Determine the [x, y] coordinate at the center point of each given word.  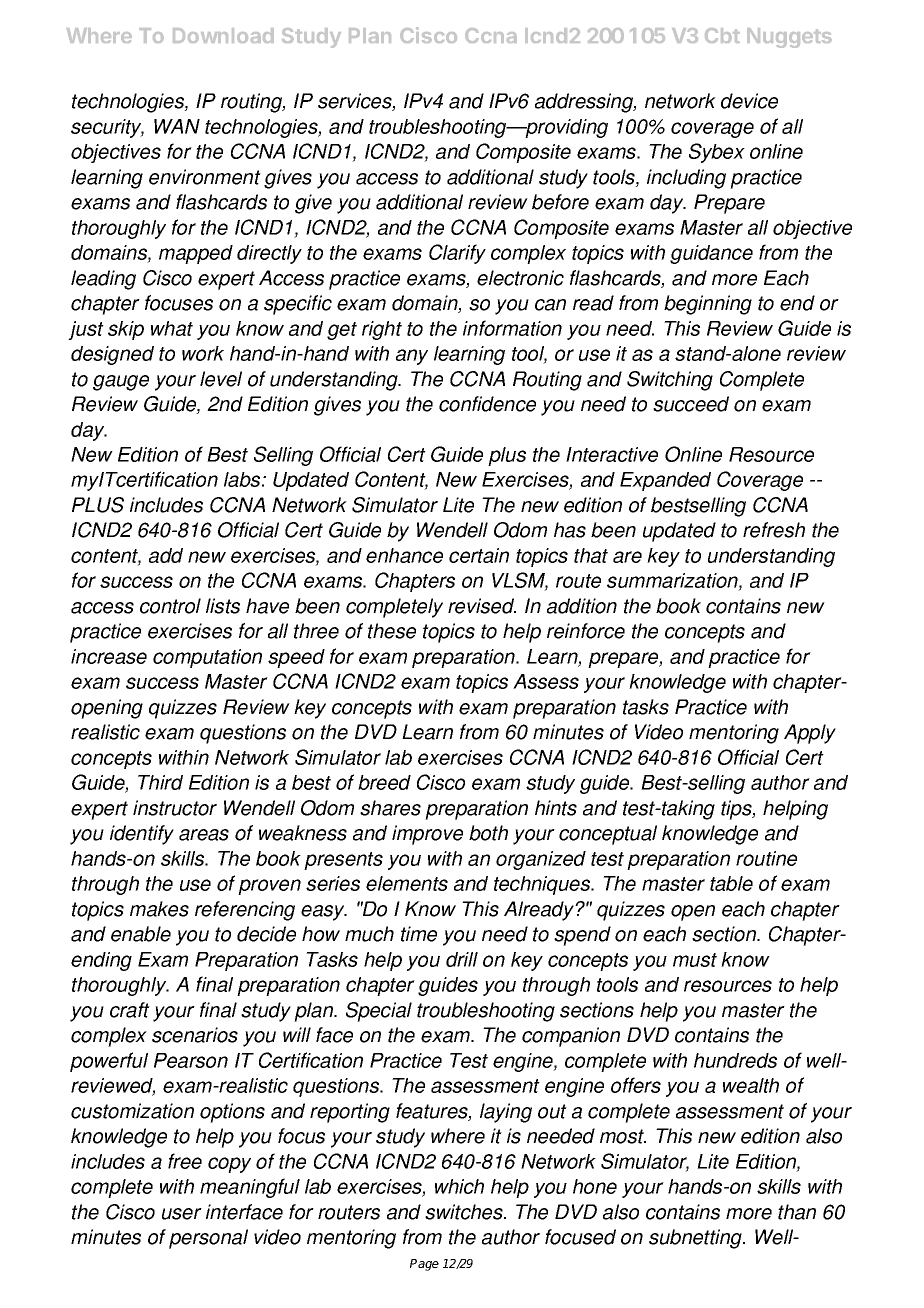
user [182, 1214]
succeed [691, 404]
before [560, 202]
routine [766, 858]
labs [243, 479]
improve [427, 835]
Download [223, 35]
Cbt [722, 35]
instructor [175, 808]
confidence [487, 404]
